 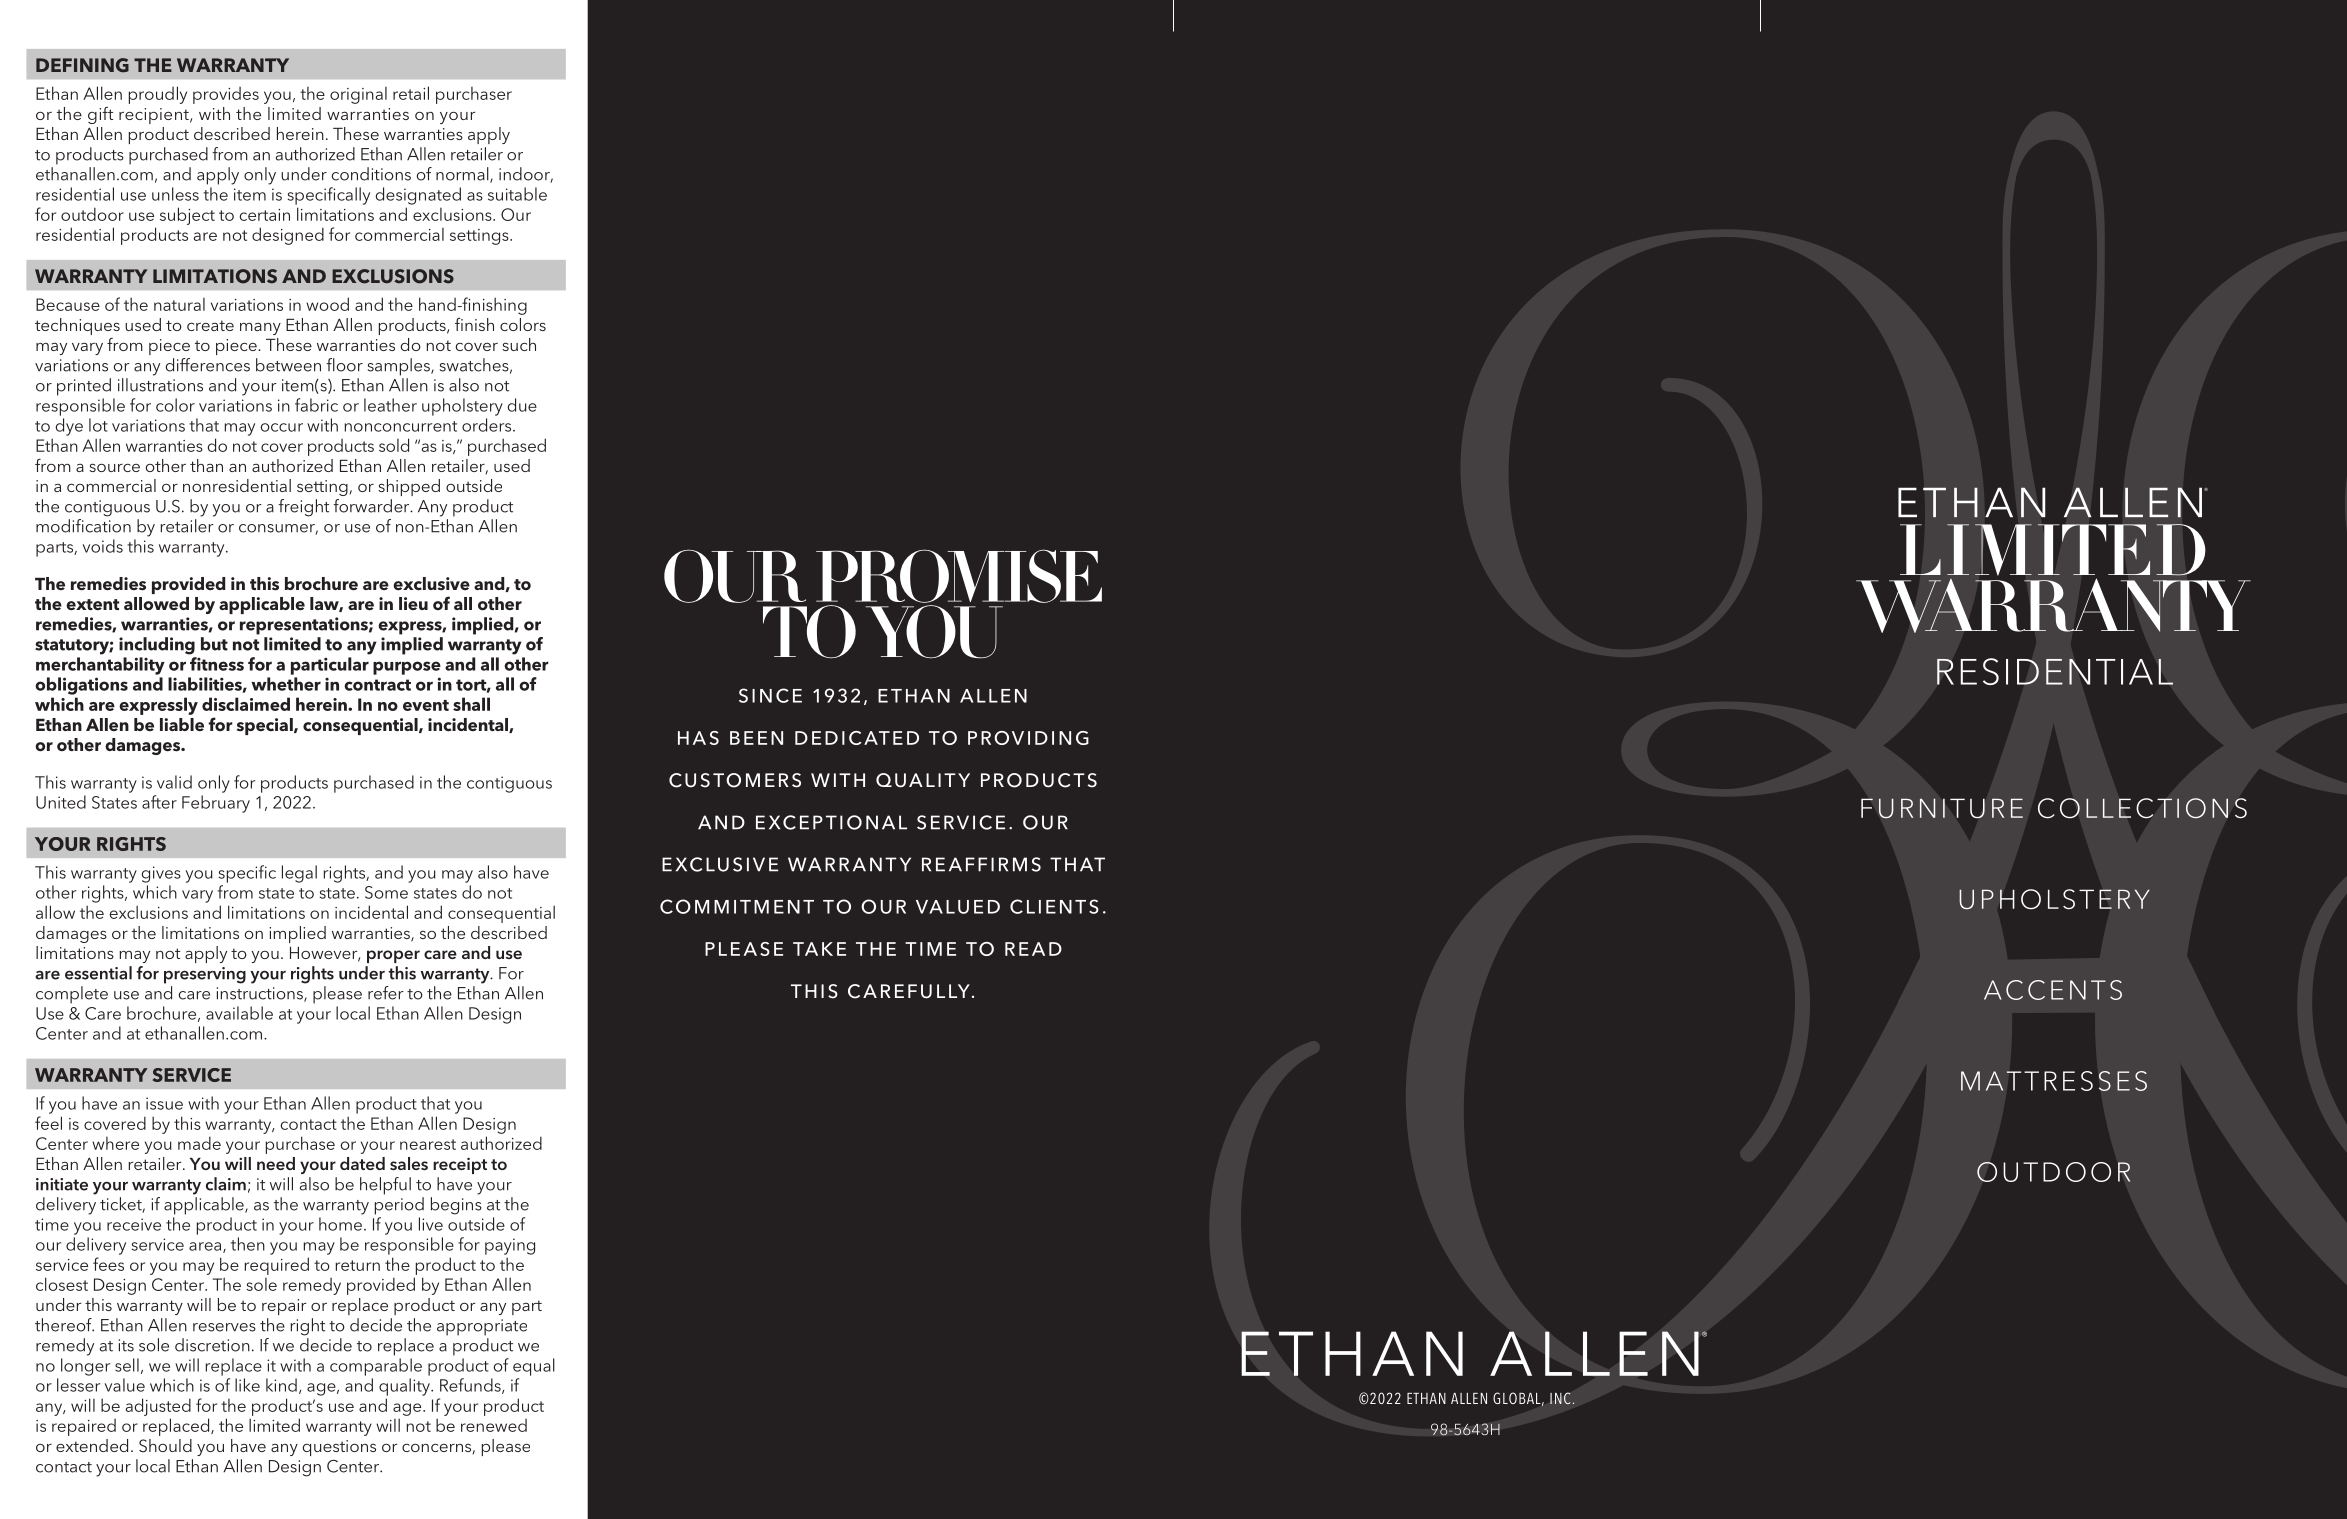 What do you see at coordinates (534, 1367) in the screenshot?
I see `equal` at bounding box center [534, 1367].
